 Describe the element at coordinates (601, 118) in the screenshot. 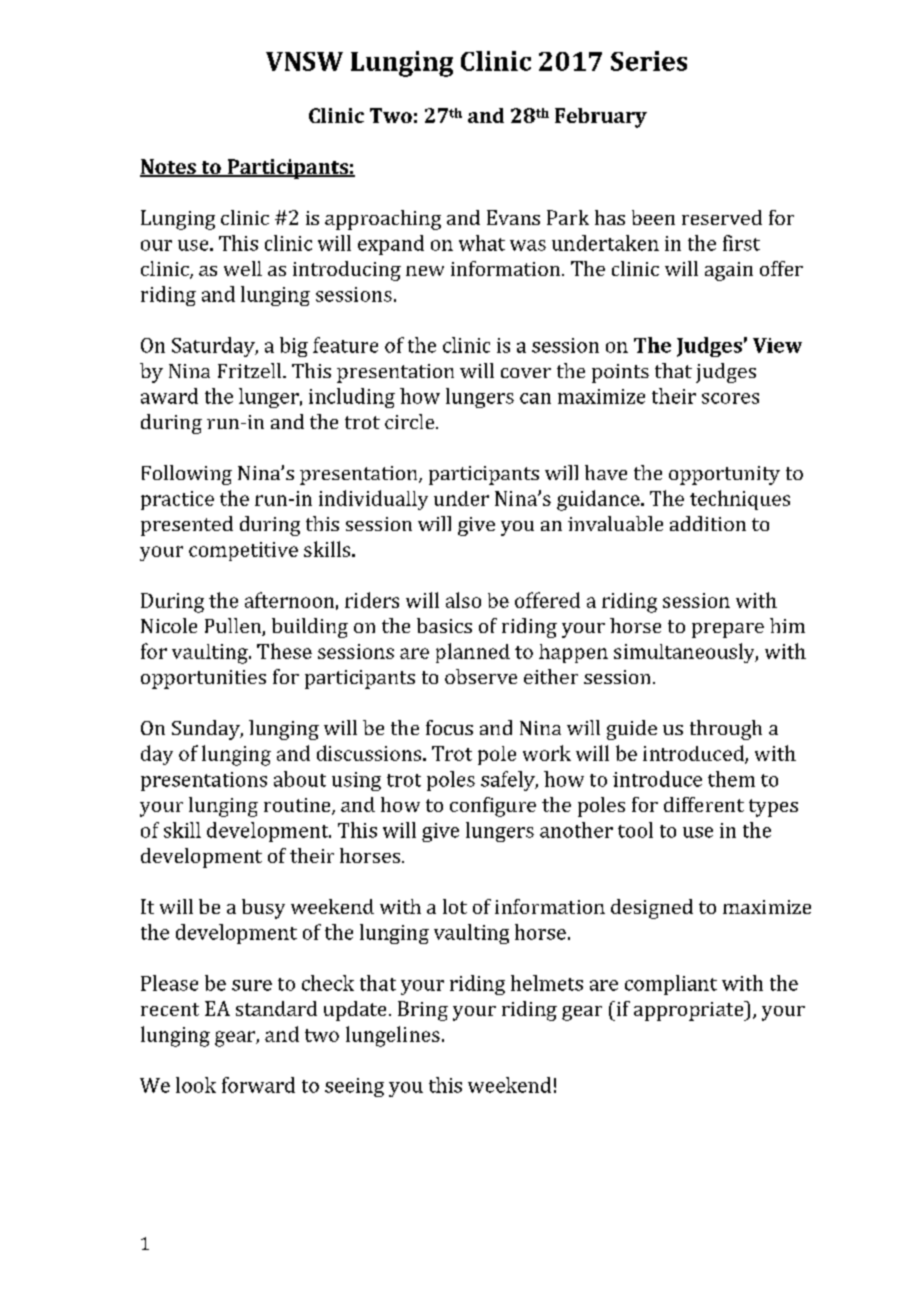

I see `February` at that location.
